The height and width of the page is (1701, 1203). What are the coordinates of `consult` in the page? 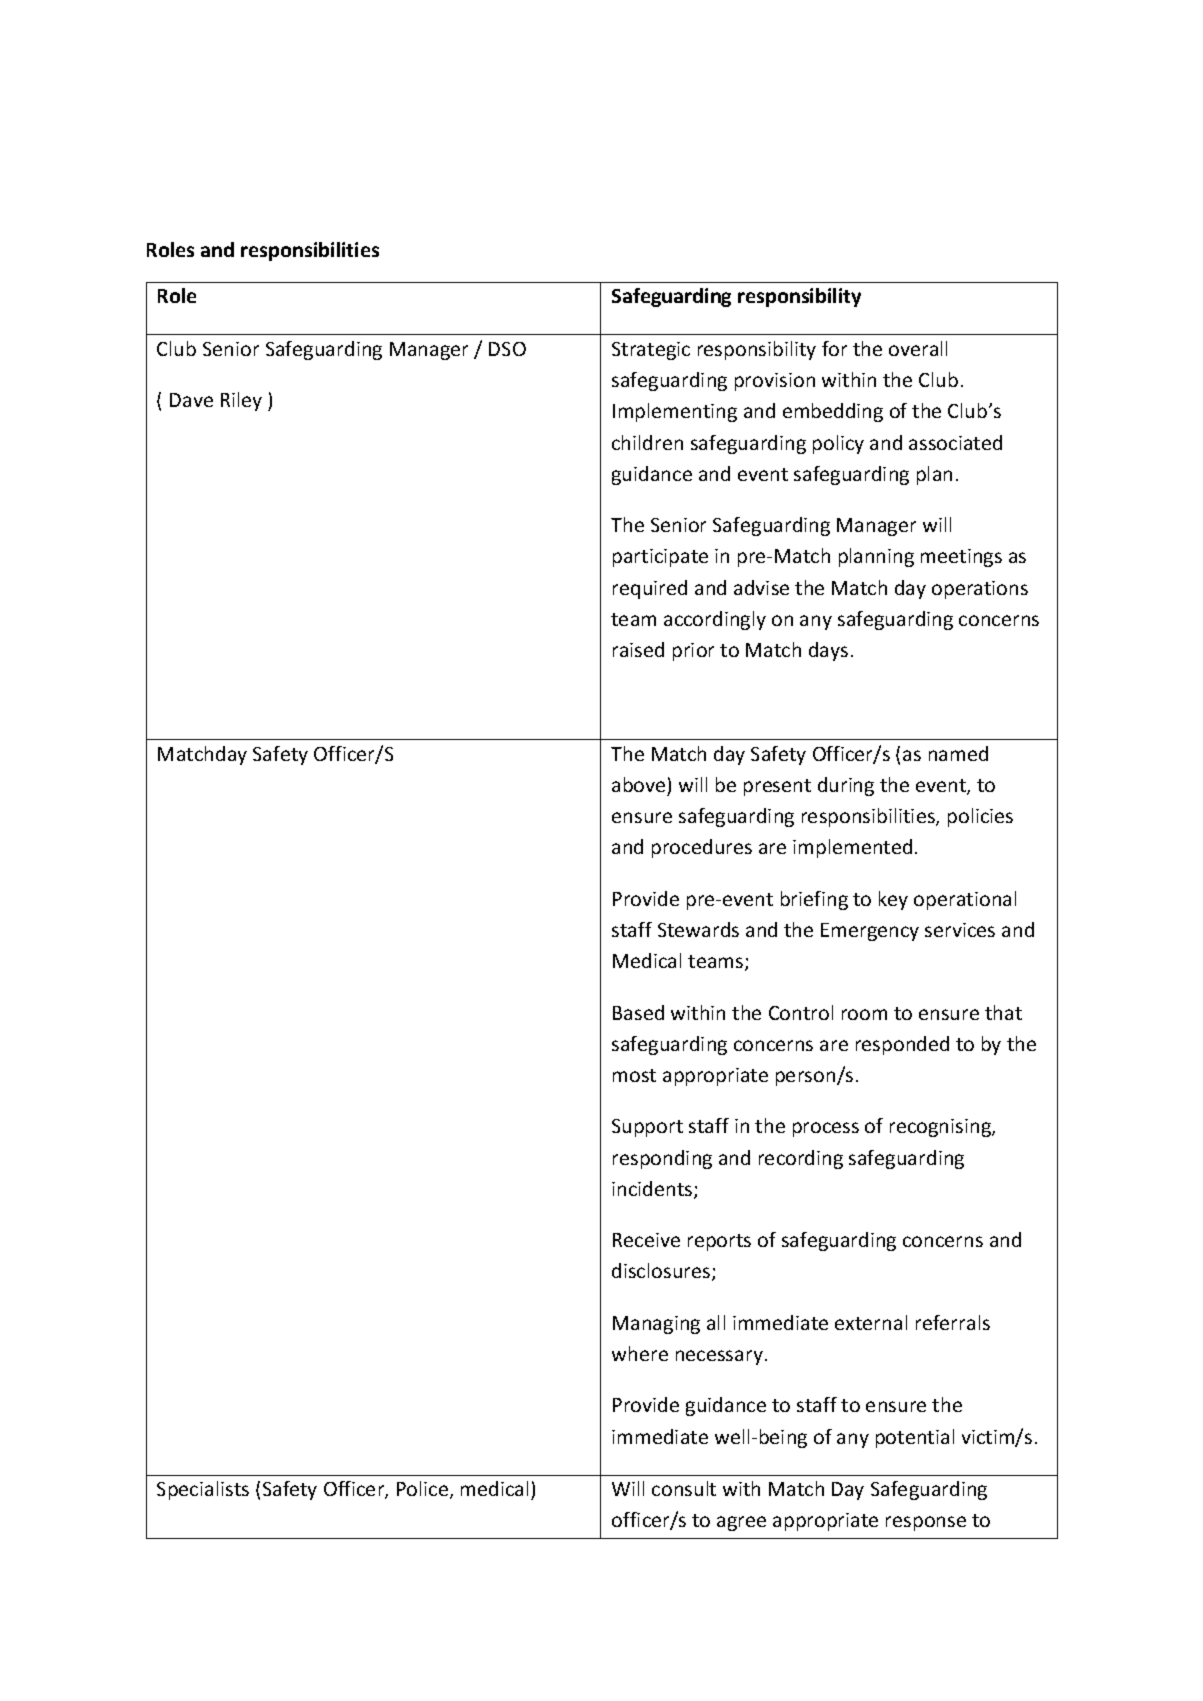 It's located at (684, 1488).
